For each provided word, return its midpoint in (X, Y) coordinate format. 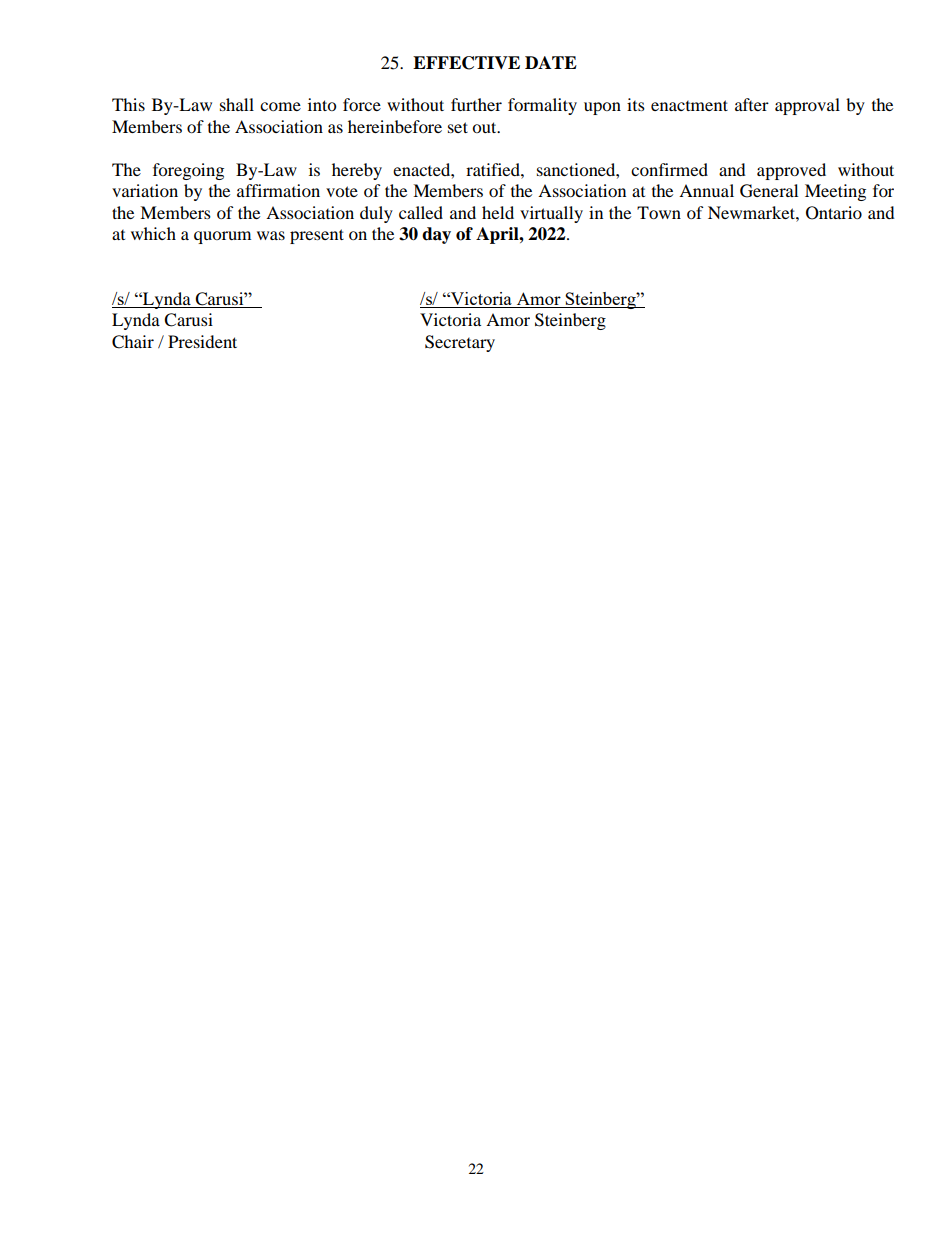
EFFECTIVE (466, 63)
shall (237, 104)
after (752, 104)
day (436, 235)
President (202, 341)
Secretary (460, 343)
